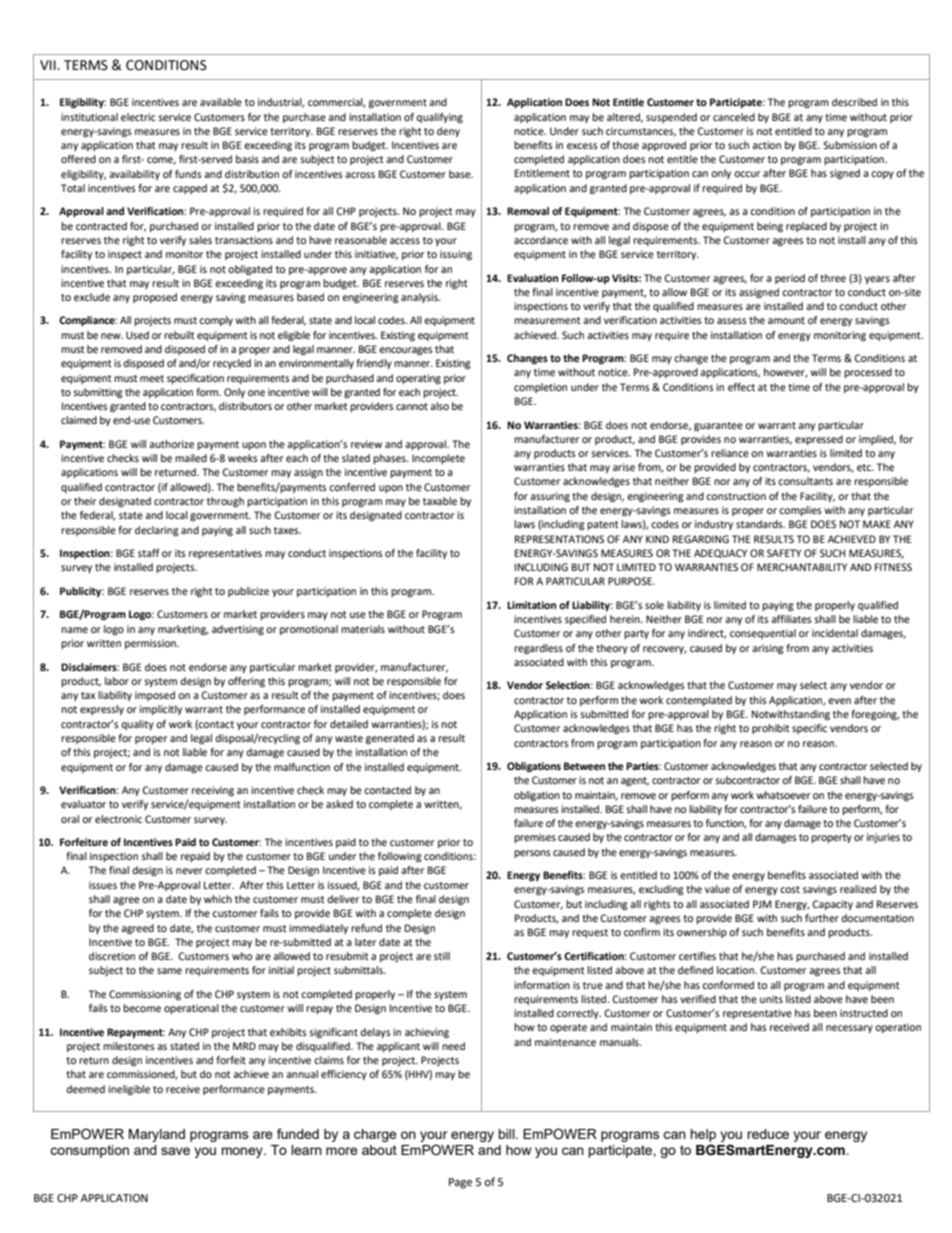 This page has height=1233, width=952. I want to click on reduce, so click(768, 1134).
